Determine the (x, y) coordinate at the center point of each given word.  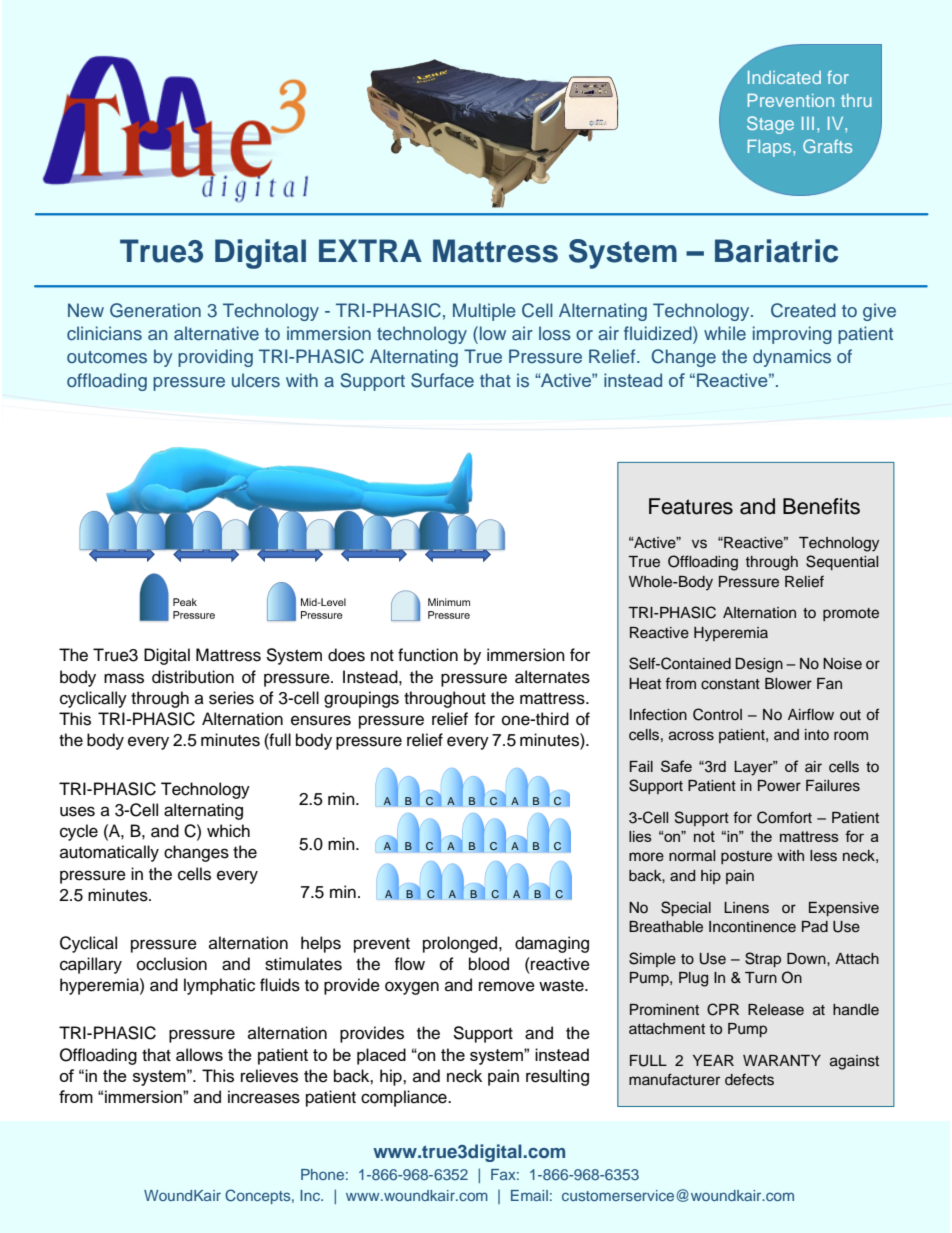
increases (264, 1097)
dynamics (792, 358)
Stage (770, 125)
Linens (746, 908)
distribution (193, 677)
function (428, 655)
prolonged (461, 944)
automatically (109, 853)
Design (759, 665)
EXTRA (370, 250)
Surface (442, 380)
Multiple (484, 312)
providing (215, 358)
